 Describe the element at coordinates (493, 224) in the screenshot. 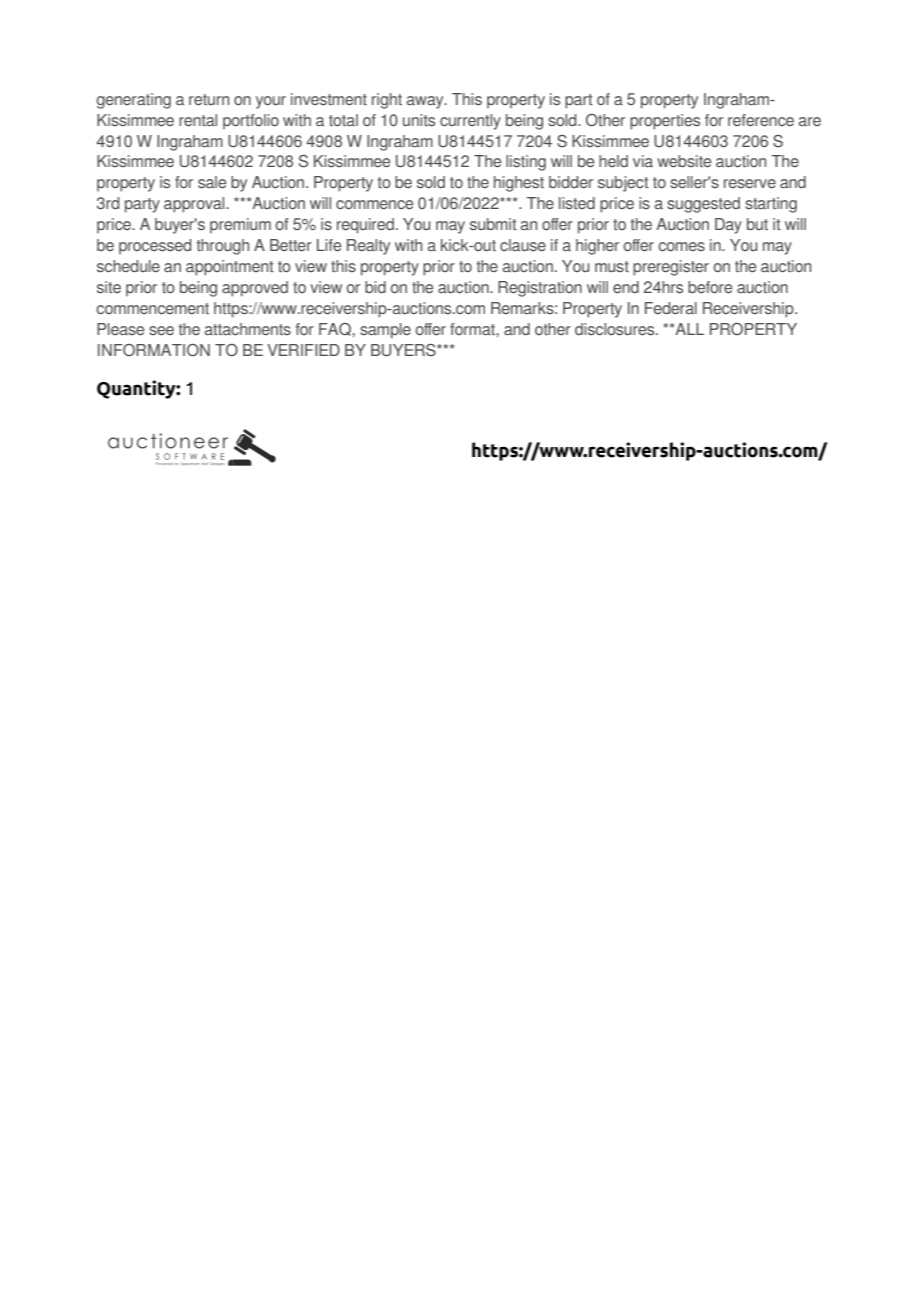

I see `submit` at that location.
